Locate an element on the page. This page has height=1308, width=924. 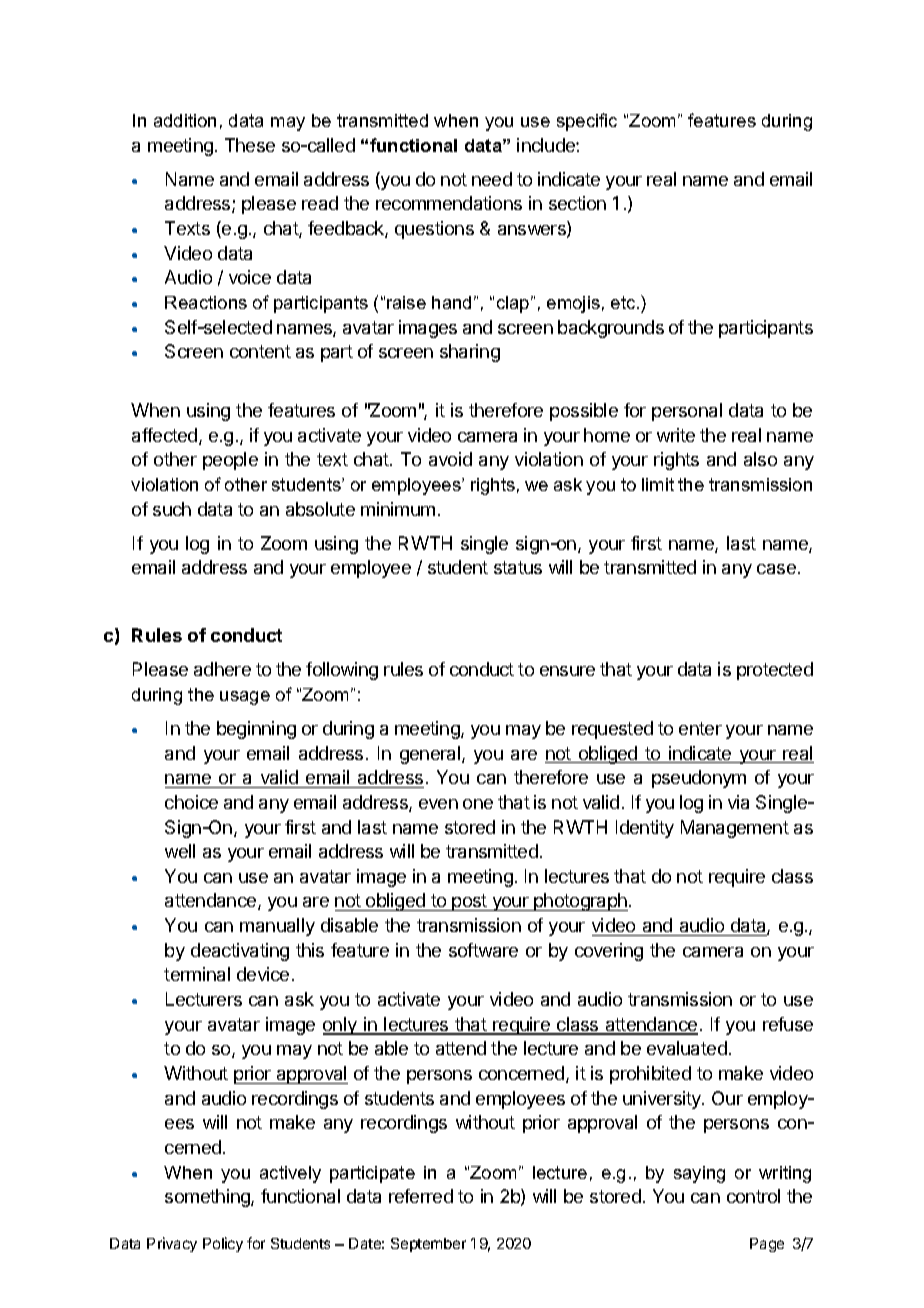
something is located at coordinates (208, 1198).
